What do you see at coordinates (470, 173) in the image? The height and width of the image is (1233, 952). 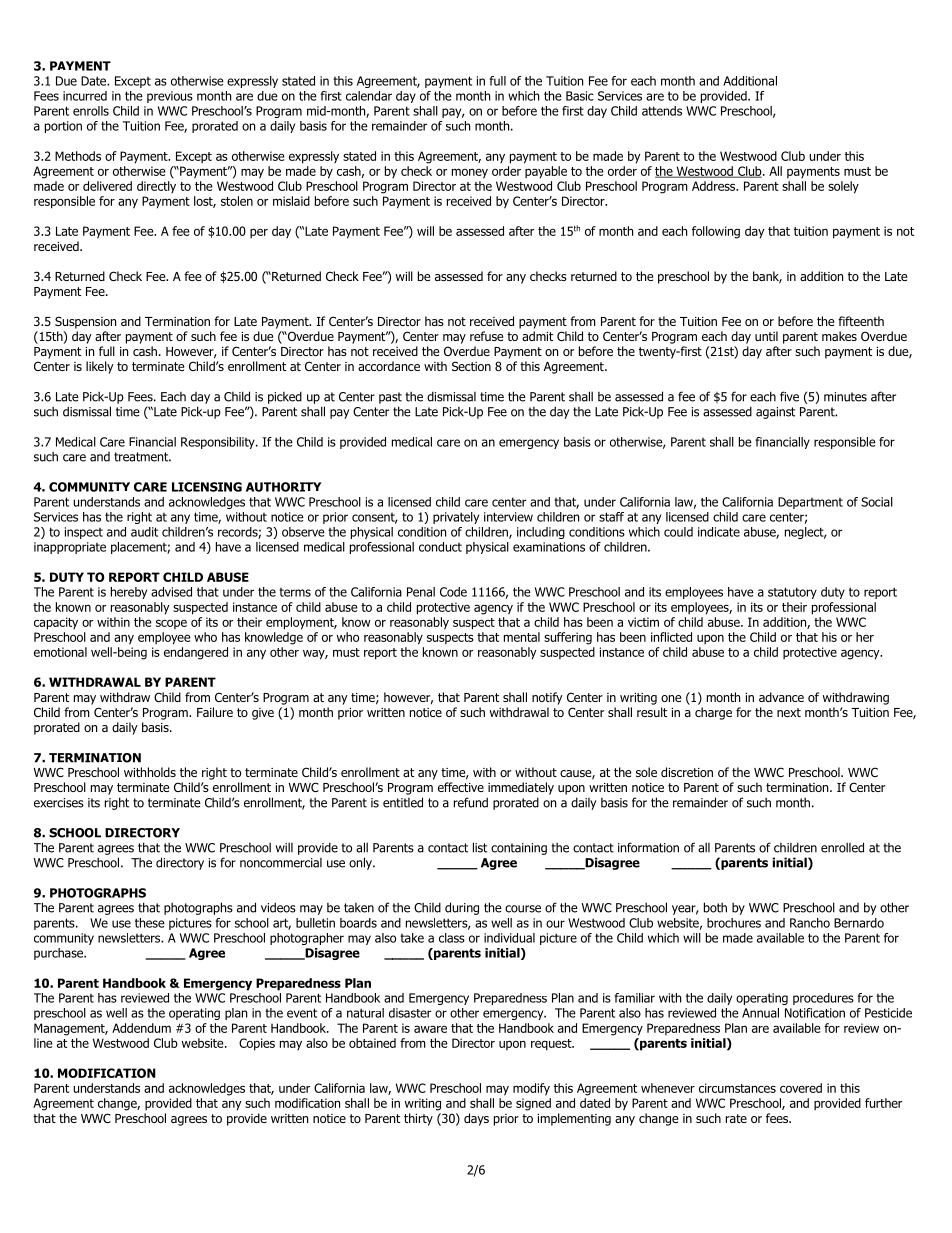 I see `money` at bounding box center [470, 173].
